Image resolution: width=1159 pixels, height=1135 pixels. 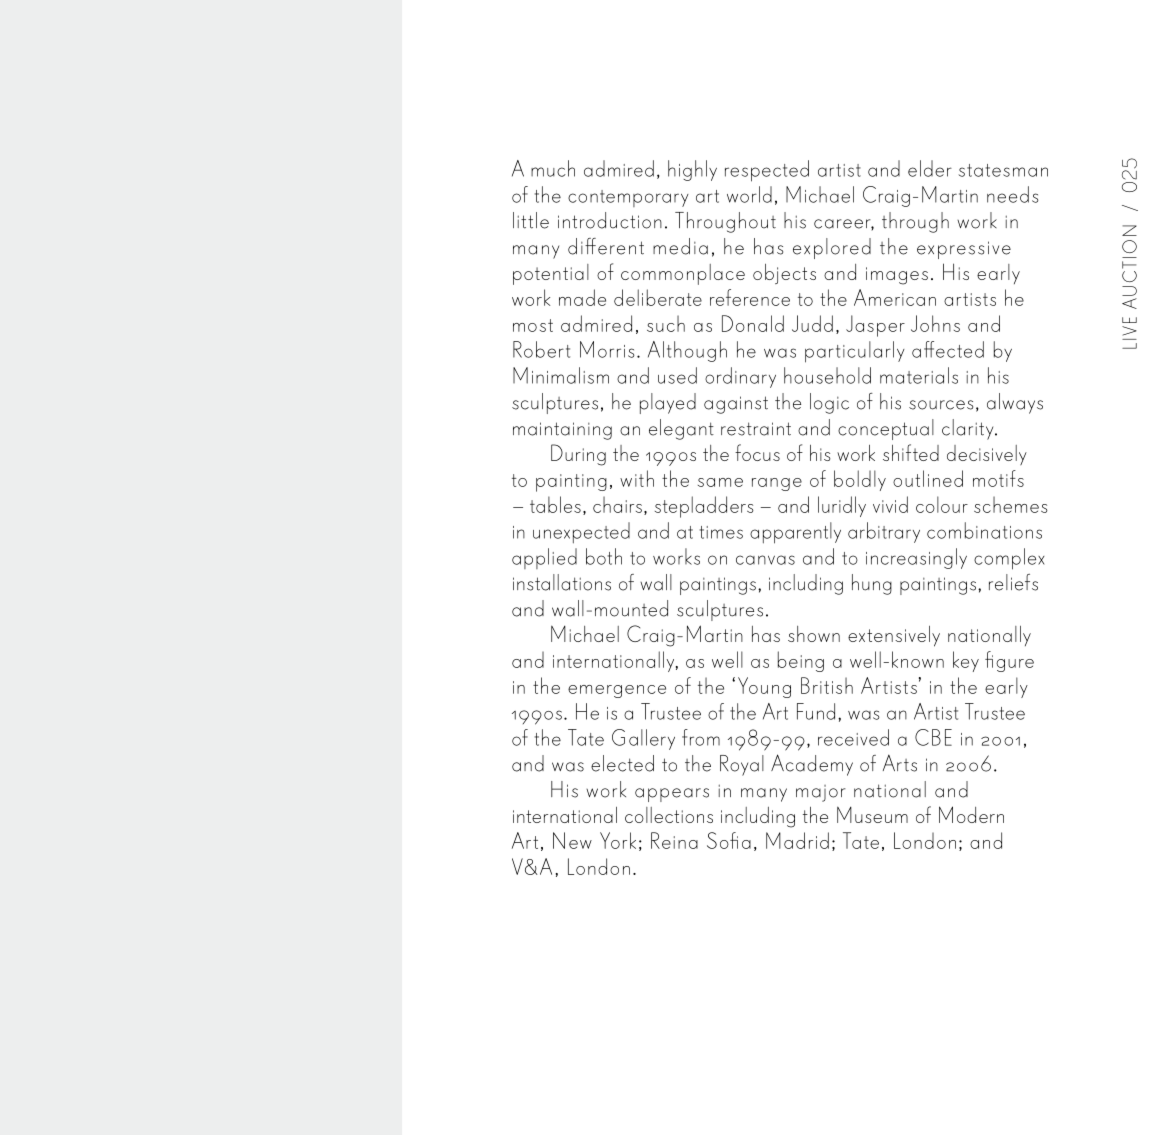 What do you see at coordinates (749, 194) in the document?
I see `world` at bounding box center [749, 194].
